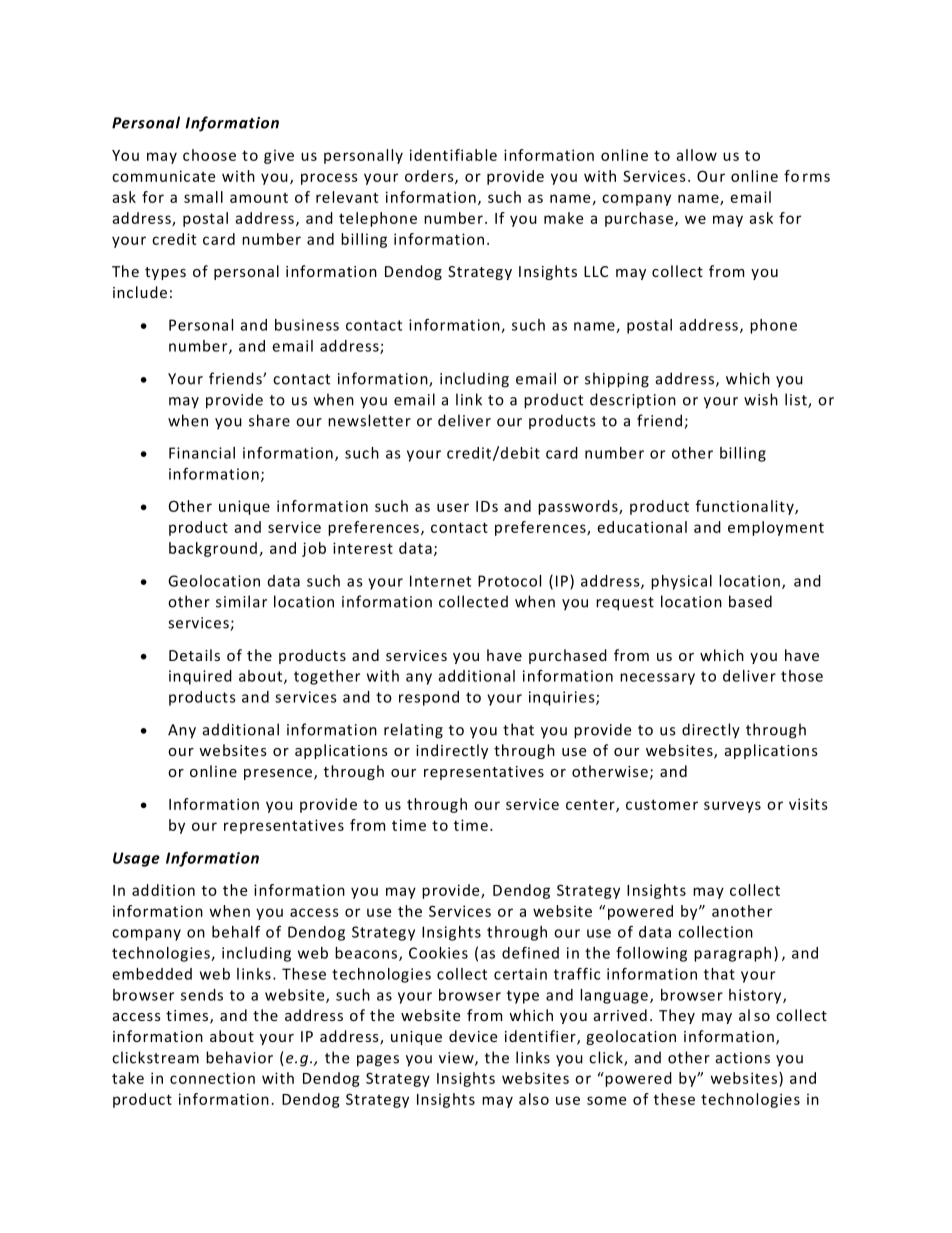 This screenshot has width=952, height=1233. What do you see at coordinates (732, 807) in the screenshot?
I see `surveys` at bounding box center [732, 807].
